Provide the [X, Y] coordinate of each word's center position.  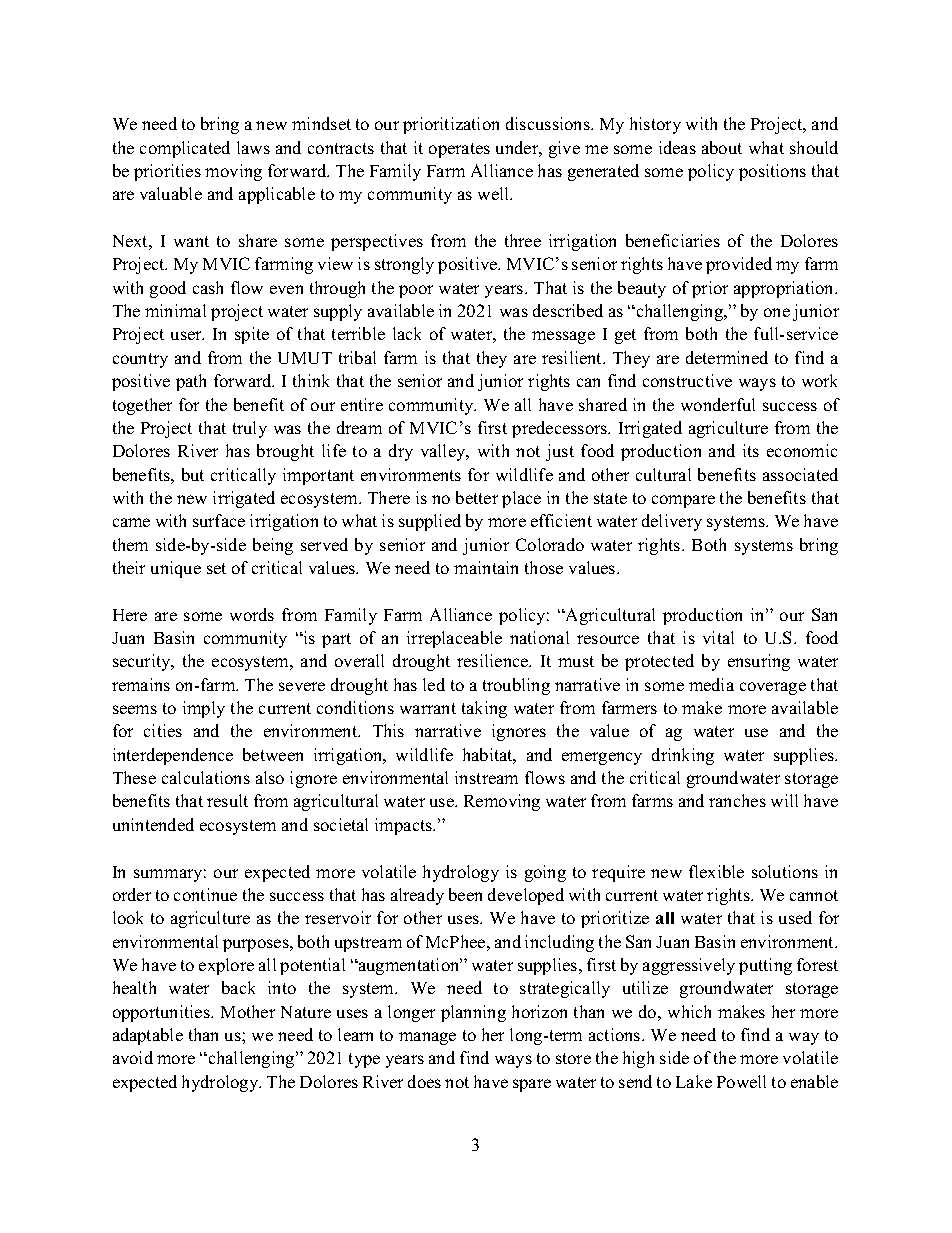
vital [718, 637]
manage [427, 1038]
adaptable [148, 1036]
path [191, 382]
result [227, 800]
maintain [486, 567]
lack [407, 333]
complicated [185, 149]
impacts [405, 826]
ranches [737, 800]
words [252, 614]
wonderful [718, 404]
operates [459, 150]
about [722, 147]
